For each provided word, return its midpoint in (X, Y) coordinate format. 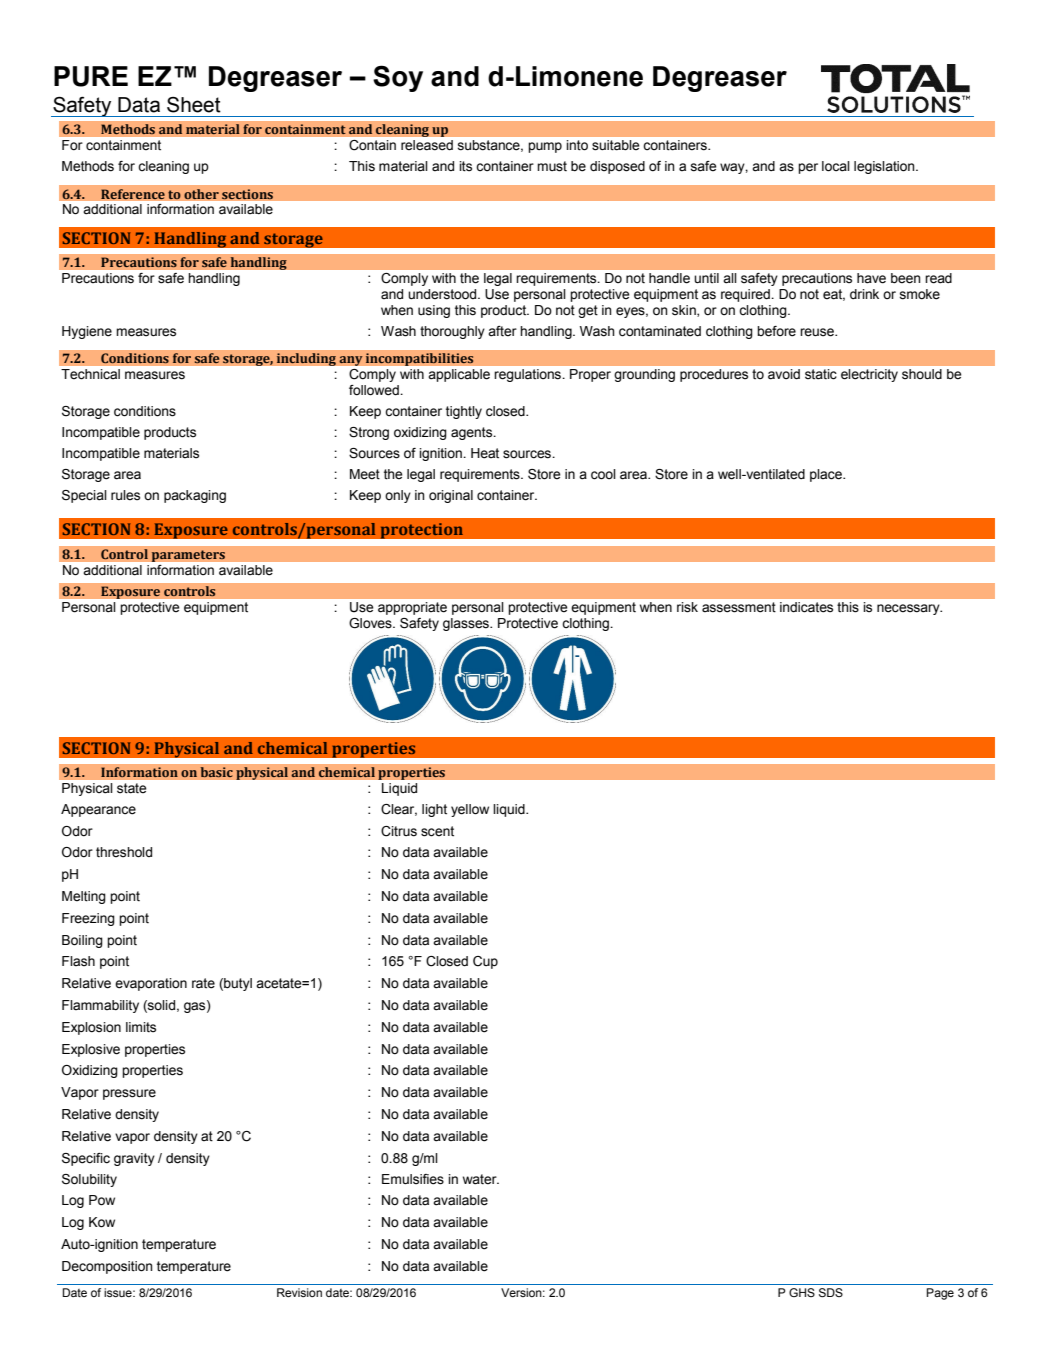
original (451, 496)
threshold (124, 852)
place (827, 475)
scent (437, 831)
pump (545, 147)
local (836, 166)
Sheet (194, 105)
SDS (831, 1292)
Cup (485, 962)
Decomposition (107, 1267)
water (481, 1179)
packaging (195, 496)
